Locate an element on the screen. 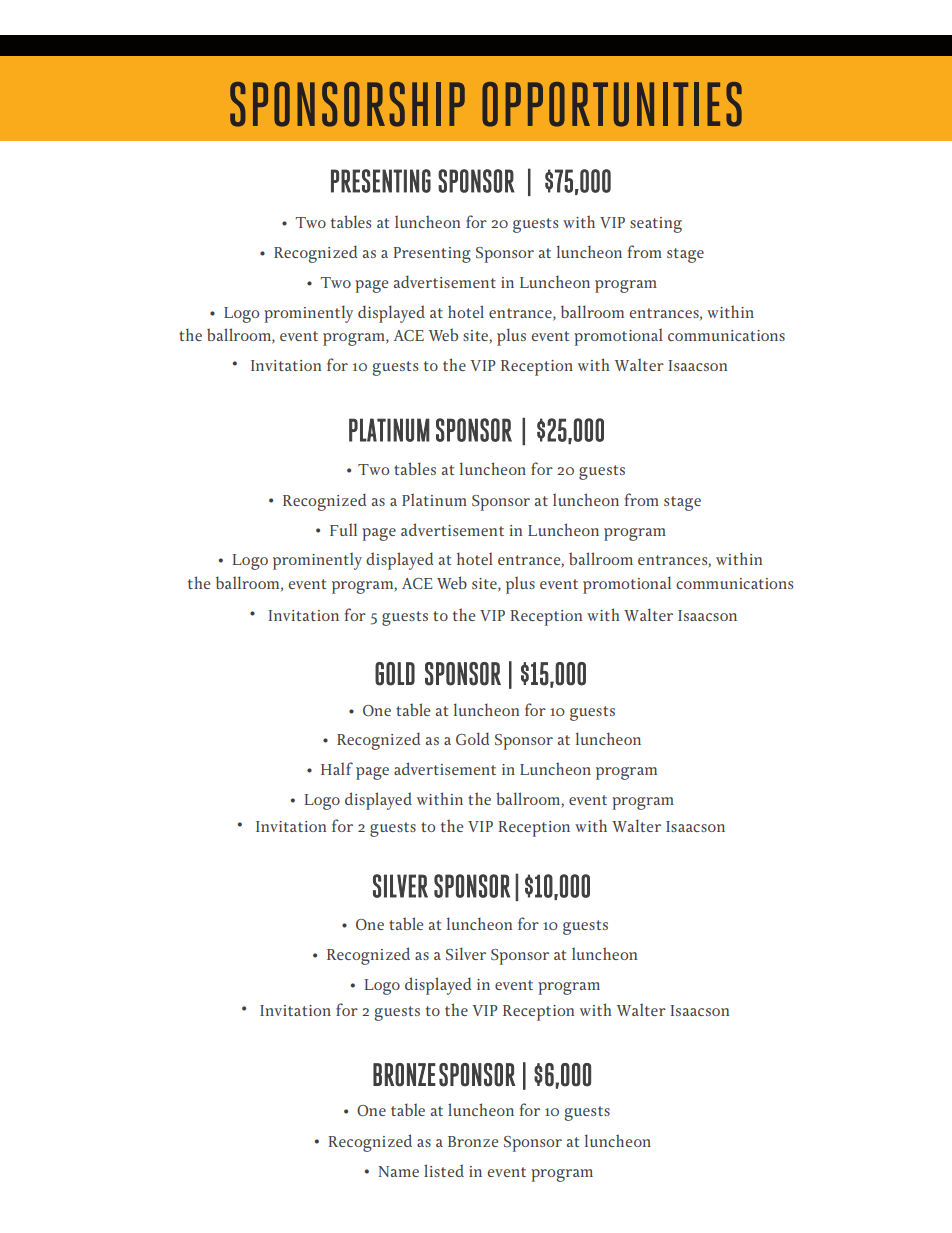 This screenshot has height=1233, width=952. Full is located at coordinates (343, 529).
